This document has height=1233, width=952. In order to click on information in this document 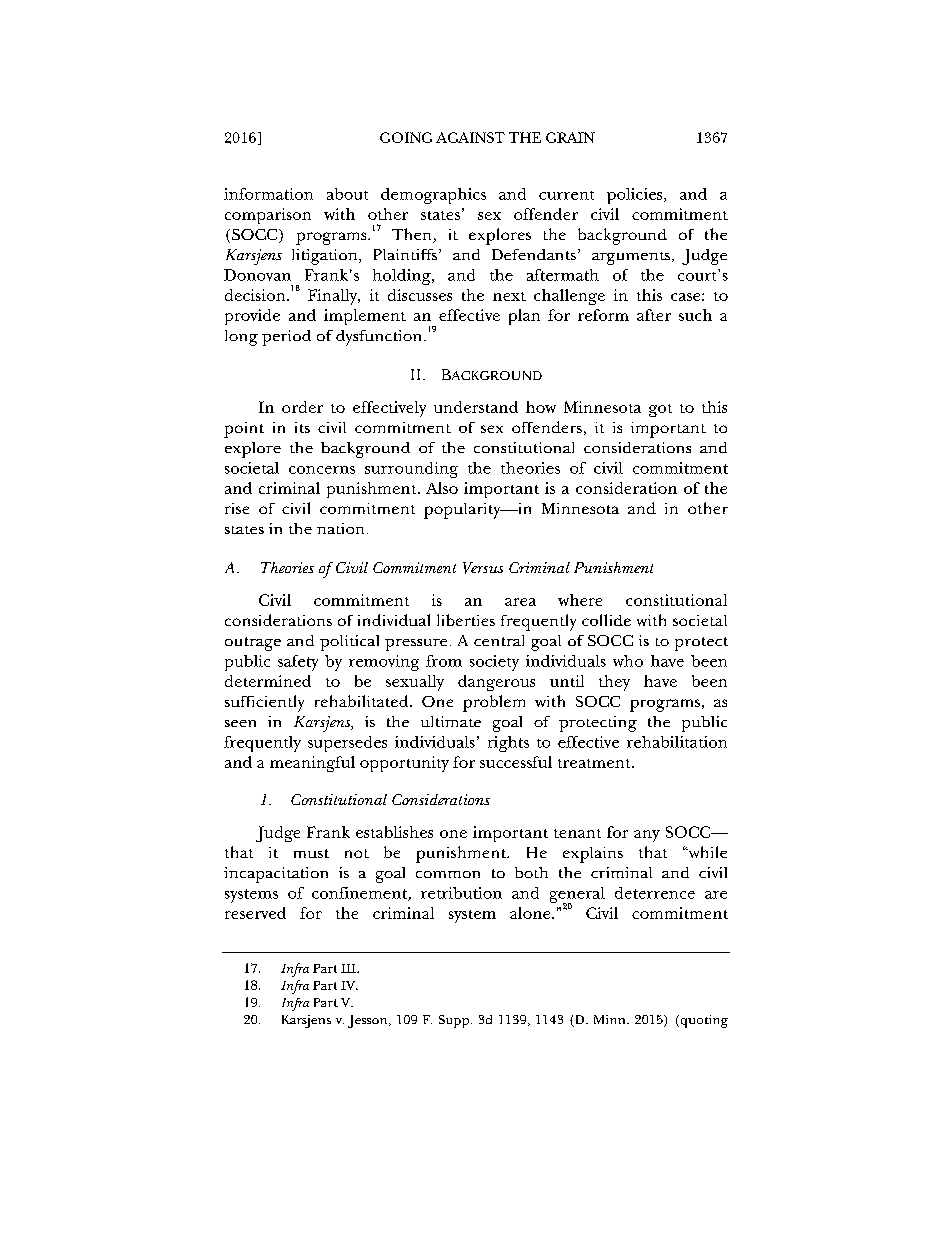, I will do `click(268, 194)`.
